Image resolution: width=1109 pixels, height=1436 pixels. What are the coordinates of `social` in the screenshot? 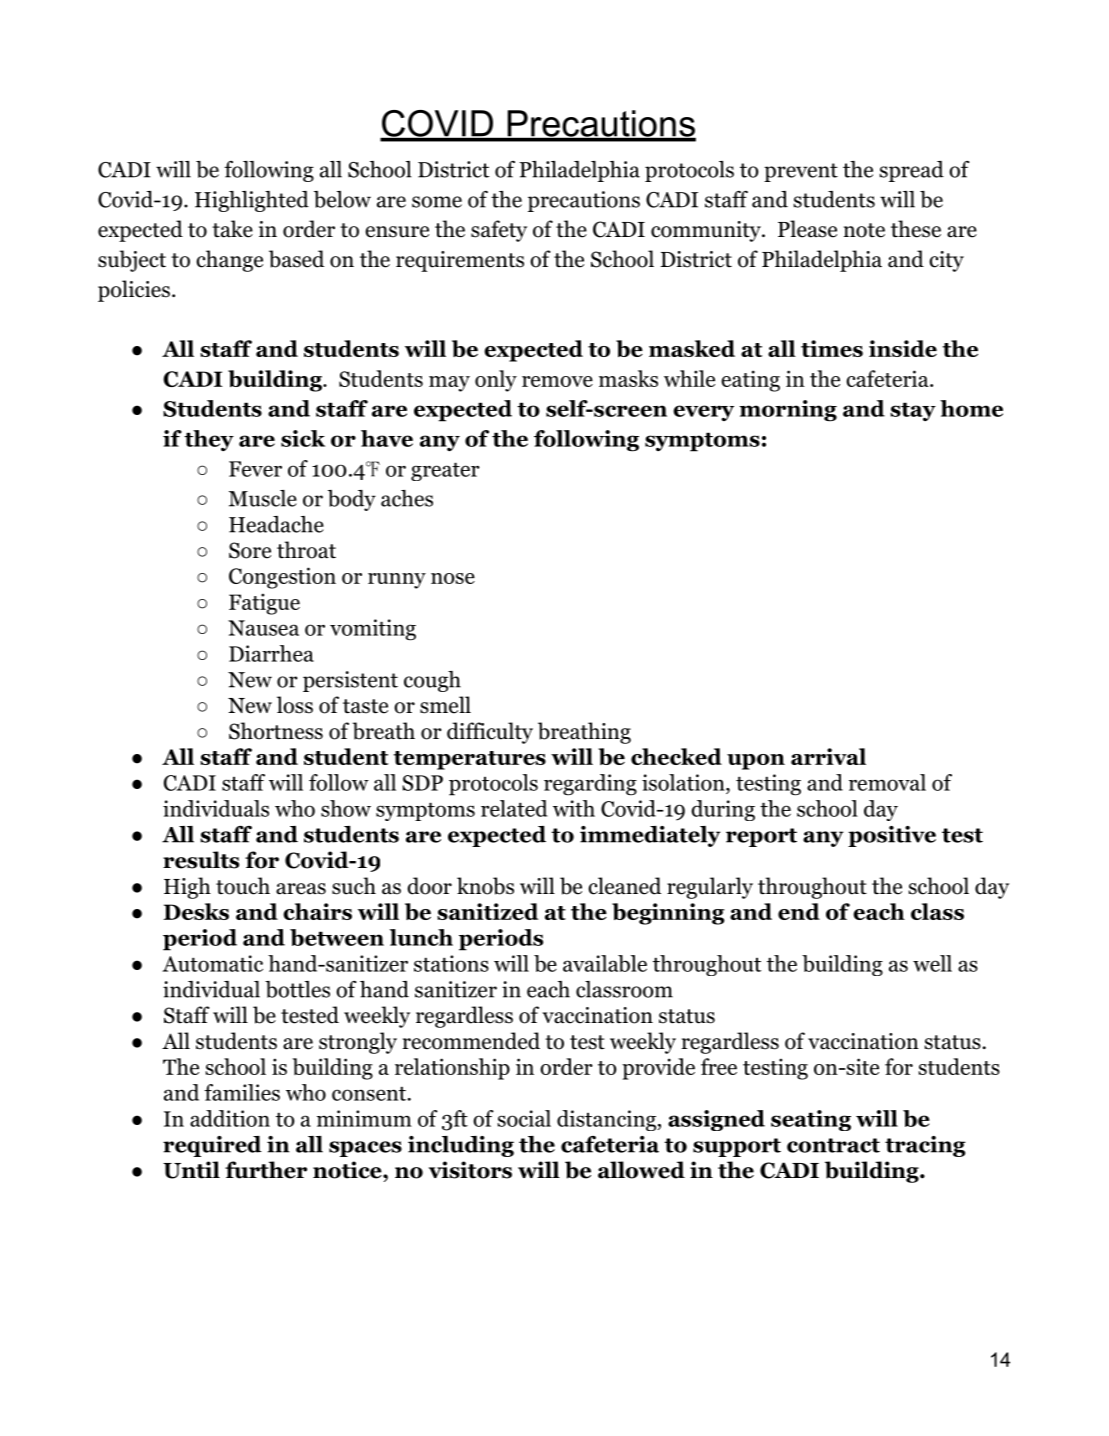 It's located at (524, 1118).
